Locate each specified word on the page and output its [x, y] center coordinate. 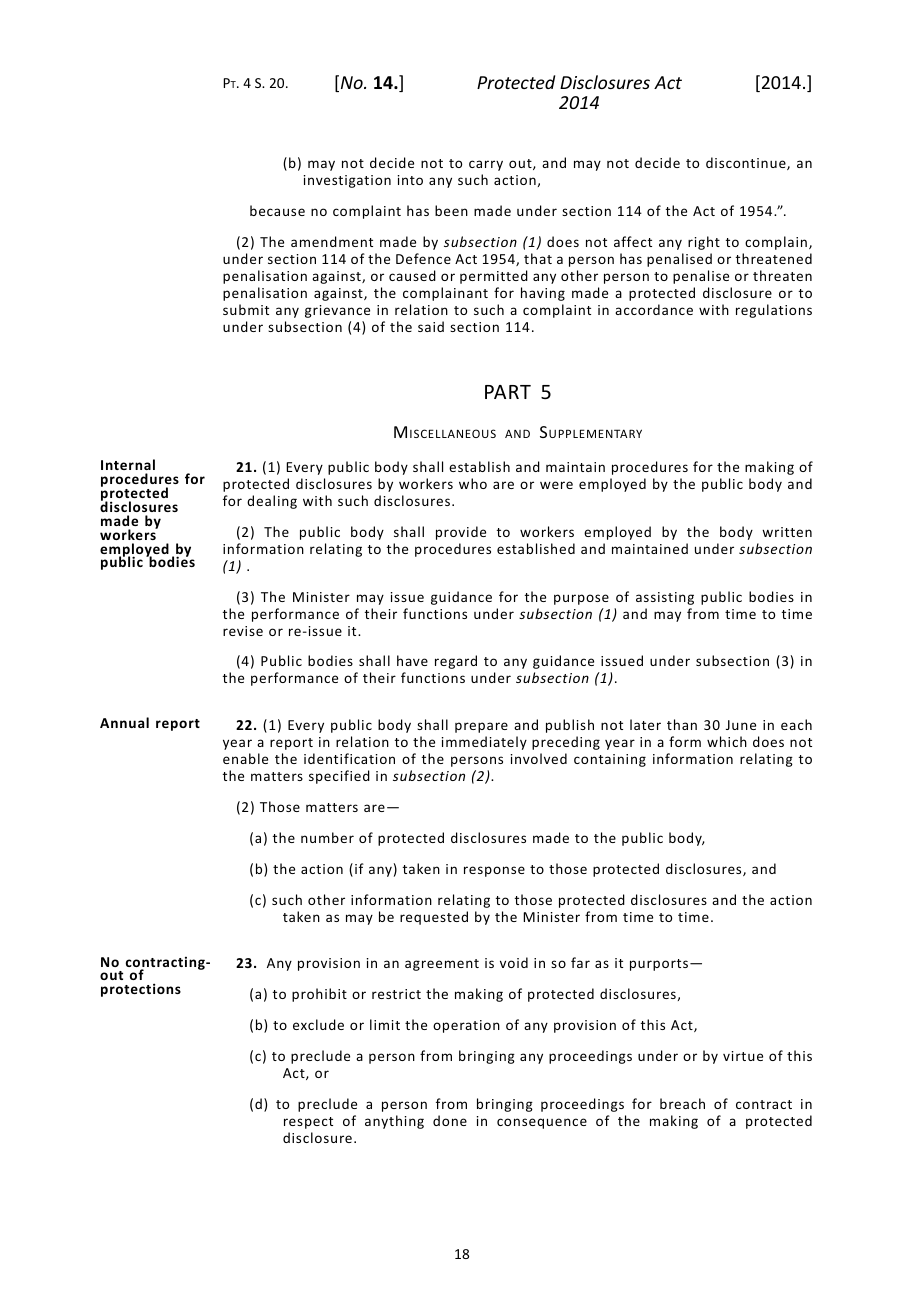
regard [456, 662]
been [451, 210]
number [327, 837]
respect [308, 1123]
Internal [128, 464]
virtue [743, 1056]
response [494, 871]
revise [243, 631]
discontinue [747, 163]
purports [660, 965]
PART [508, 392]
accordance [654, 309]
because [277, 210]
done [450, 1120]
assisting [665, 598]
